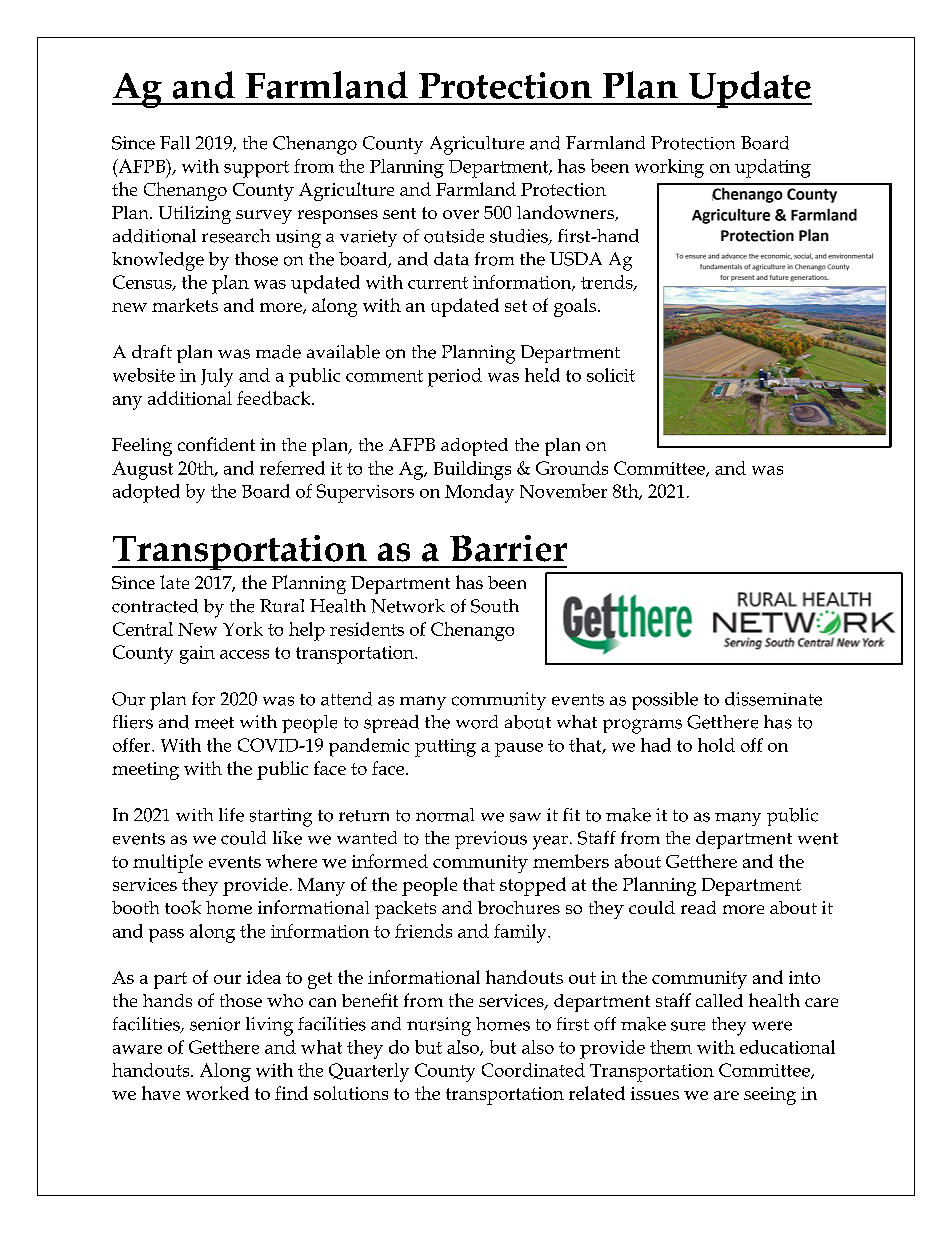 This screenshot has width=952, height=1233. I want to click on life, so click(231, 815).
